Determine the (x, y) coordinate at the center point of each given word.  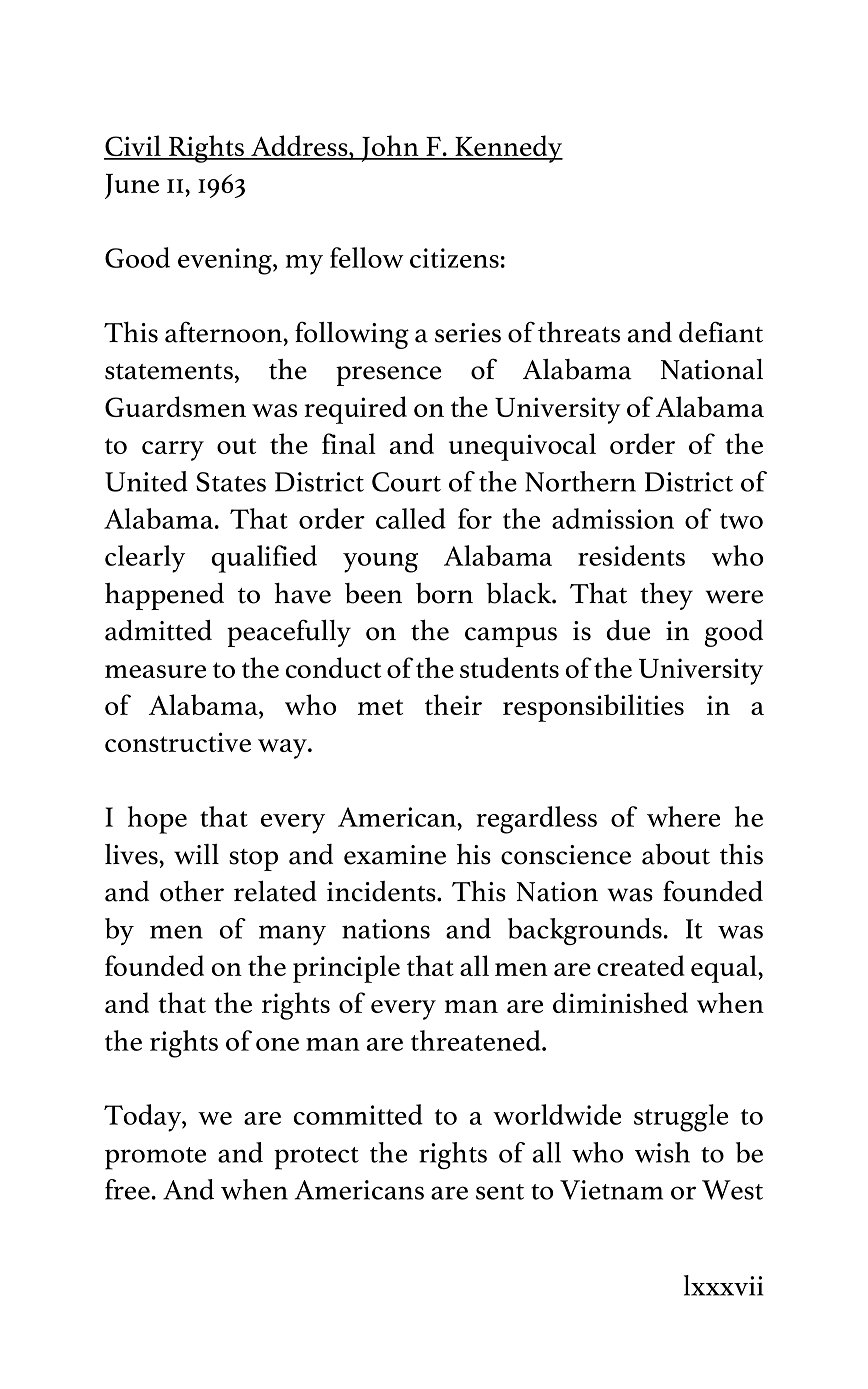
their (453, 704)
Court (406, 482)
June (132, 186)
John (390, 148)
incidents (382, 891)
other (192, 891)
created (641, 965)
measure (155, 671)
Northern (580, 481)
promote (155, 1158)
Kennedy (508, 149)
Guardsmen (175, 406)
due (628, 630)
